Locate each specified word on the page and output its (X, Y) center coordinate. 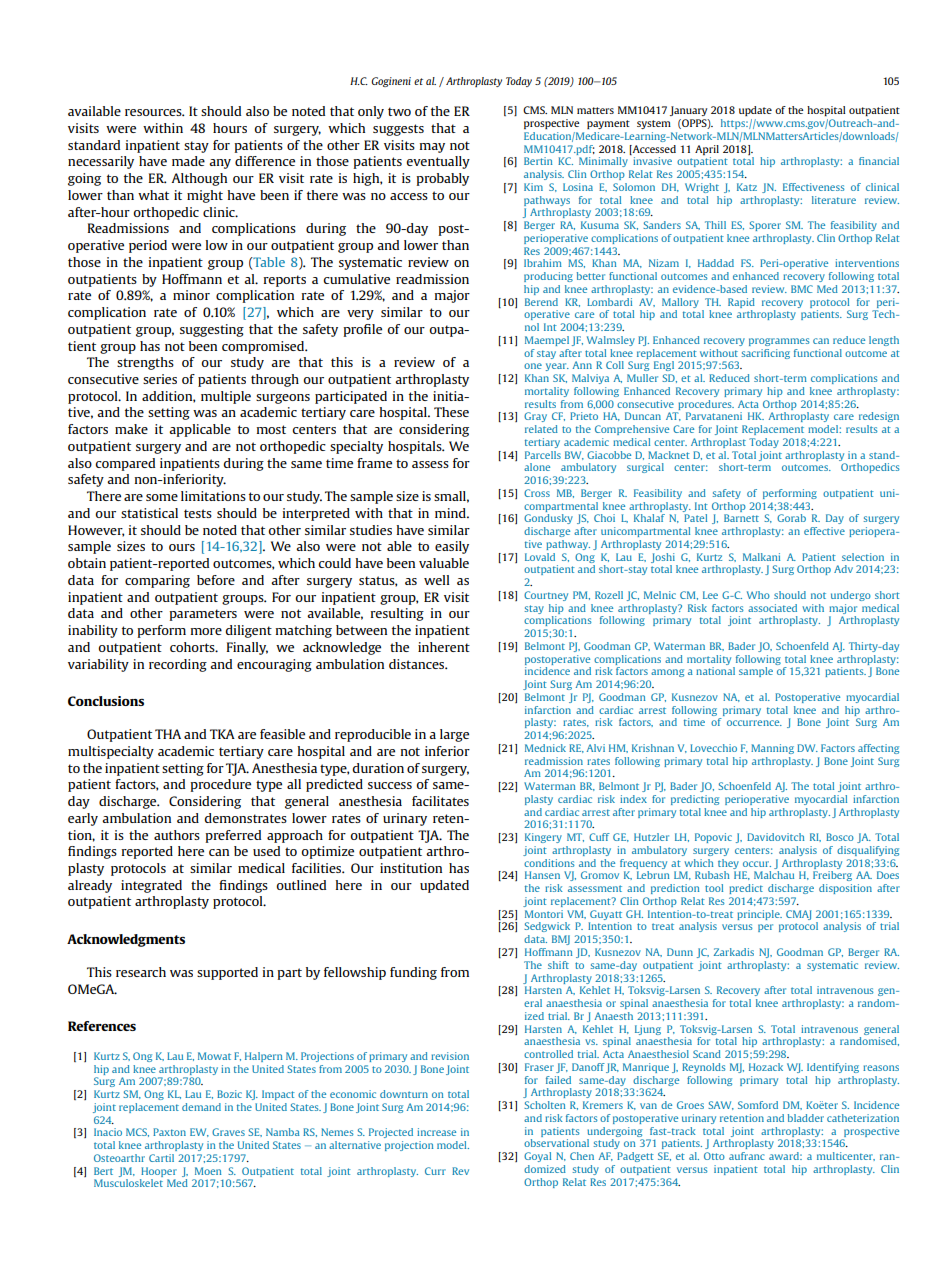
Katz (747, 187)
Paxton (169, 1132)
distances (418, 664)
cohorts (193, 647)
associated (772, 608)
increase (436, 1132)
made (188, 161)
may (432, 148)
